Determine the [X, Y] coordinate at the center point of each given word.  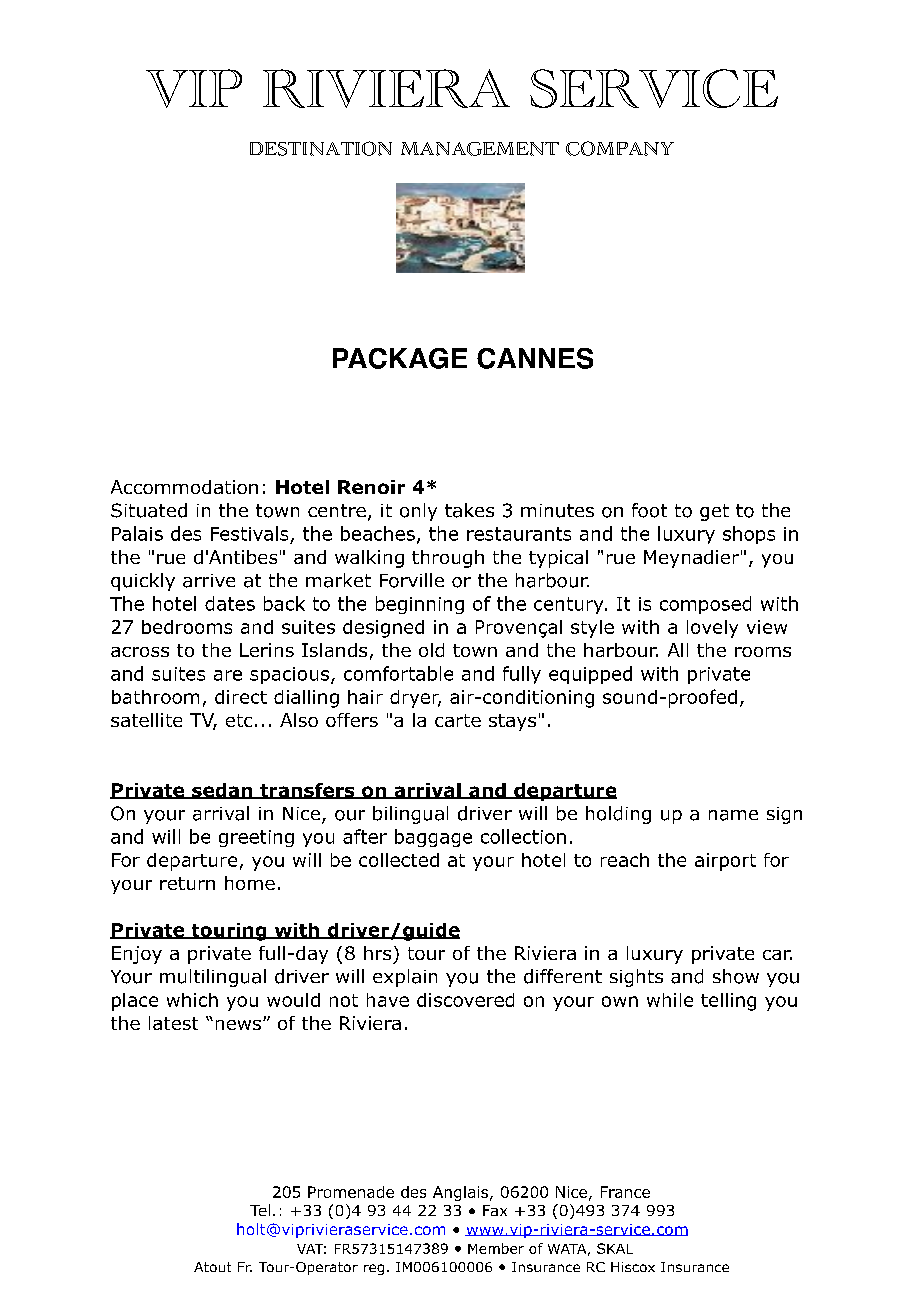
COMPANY [620, 148]
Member [496, 1248]
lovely [712, 629]
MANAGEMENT [480, 149]
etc [239, 720]
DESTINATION [321, 148]
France [625, 1192]
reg [374, 1269]
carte [458, 720]
